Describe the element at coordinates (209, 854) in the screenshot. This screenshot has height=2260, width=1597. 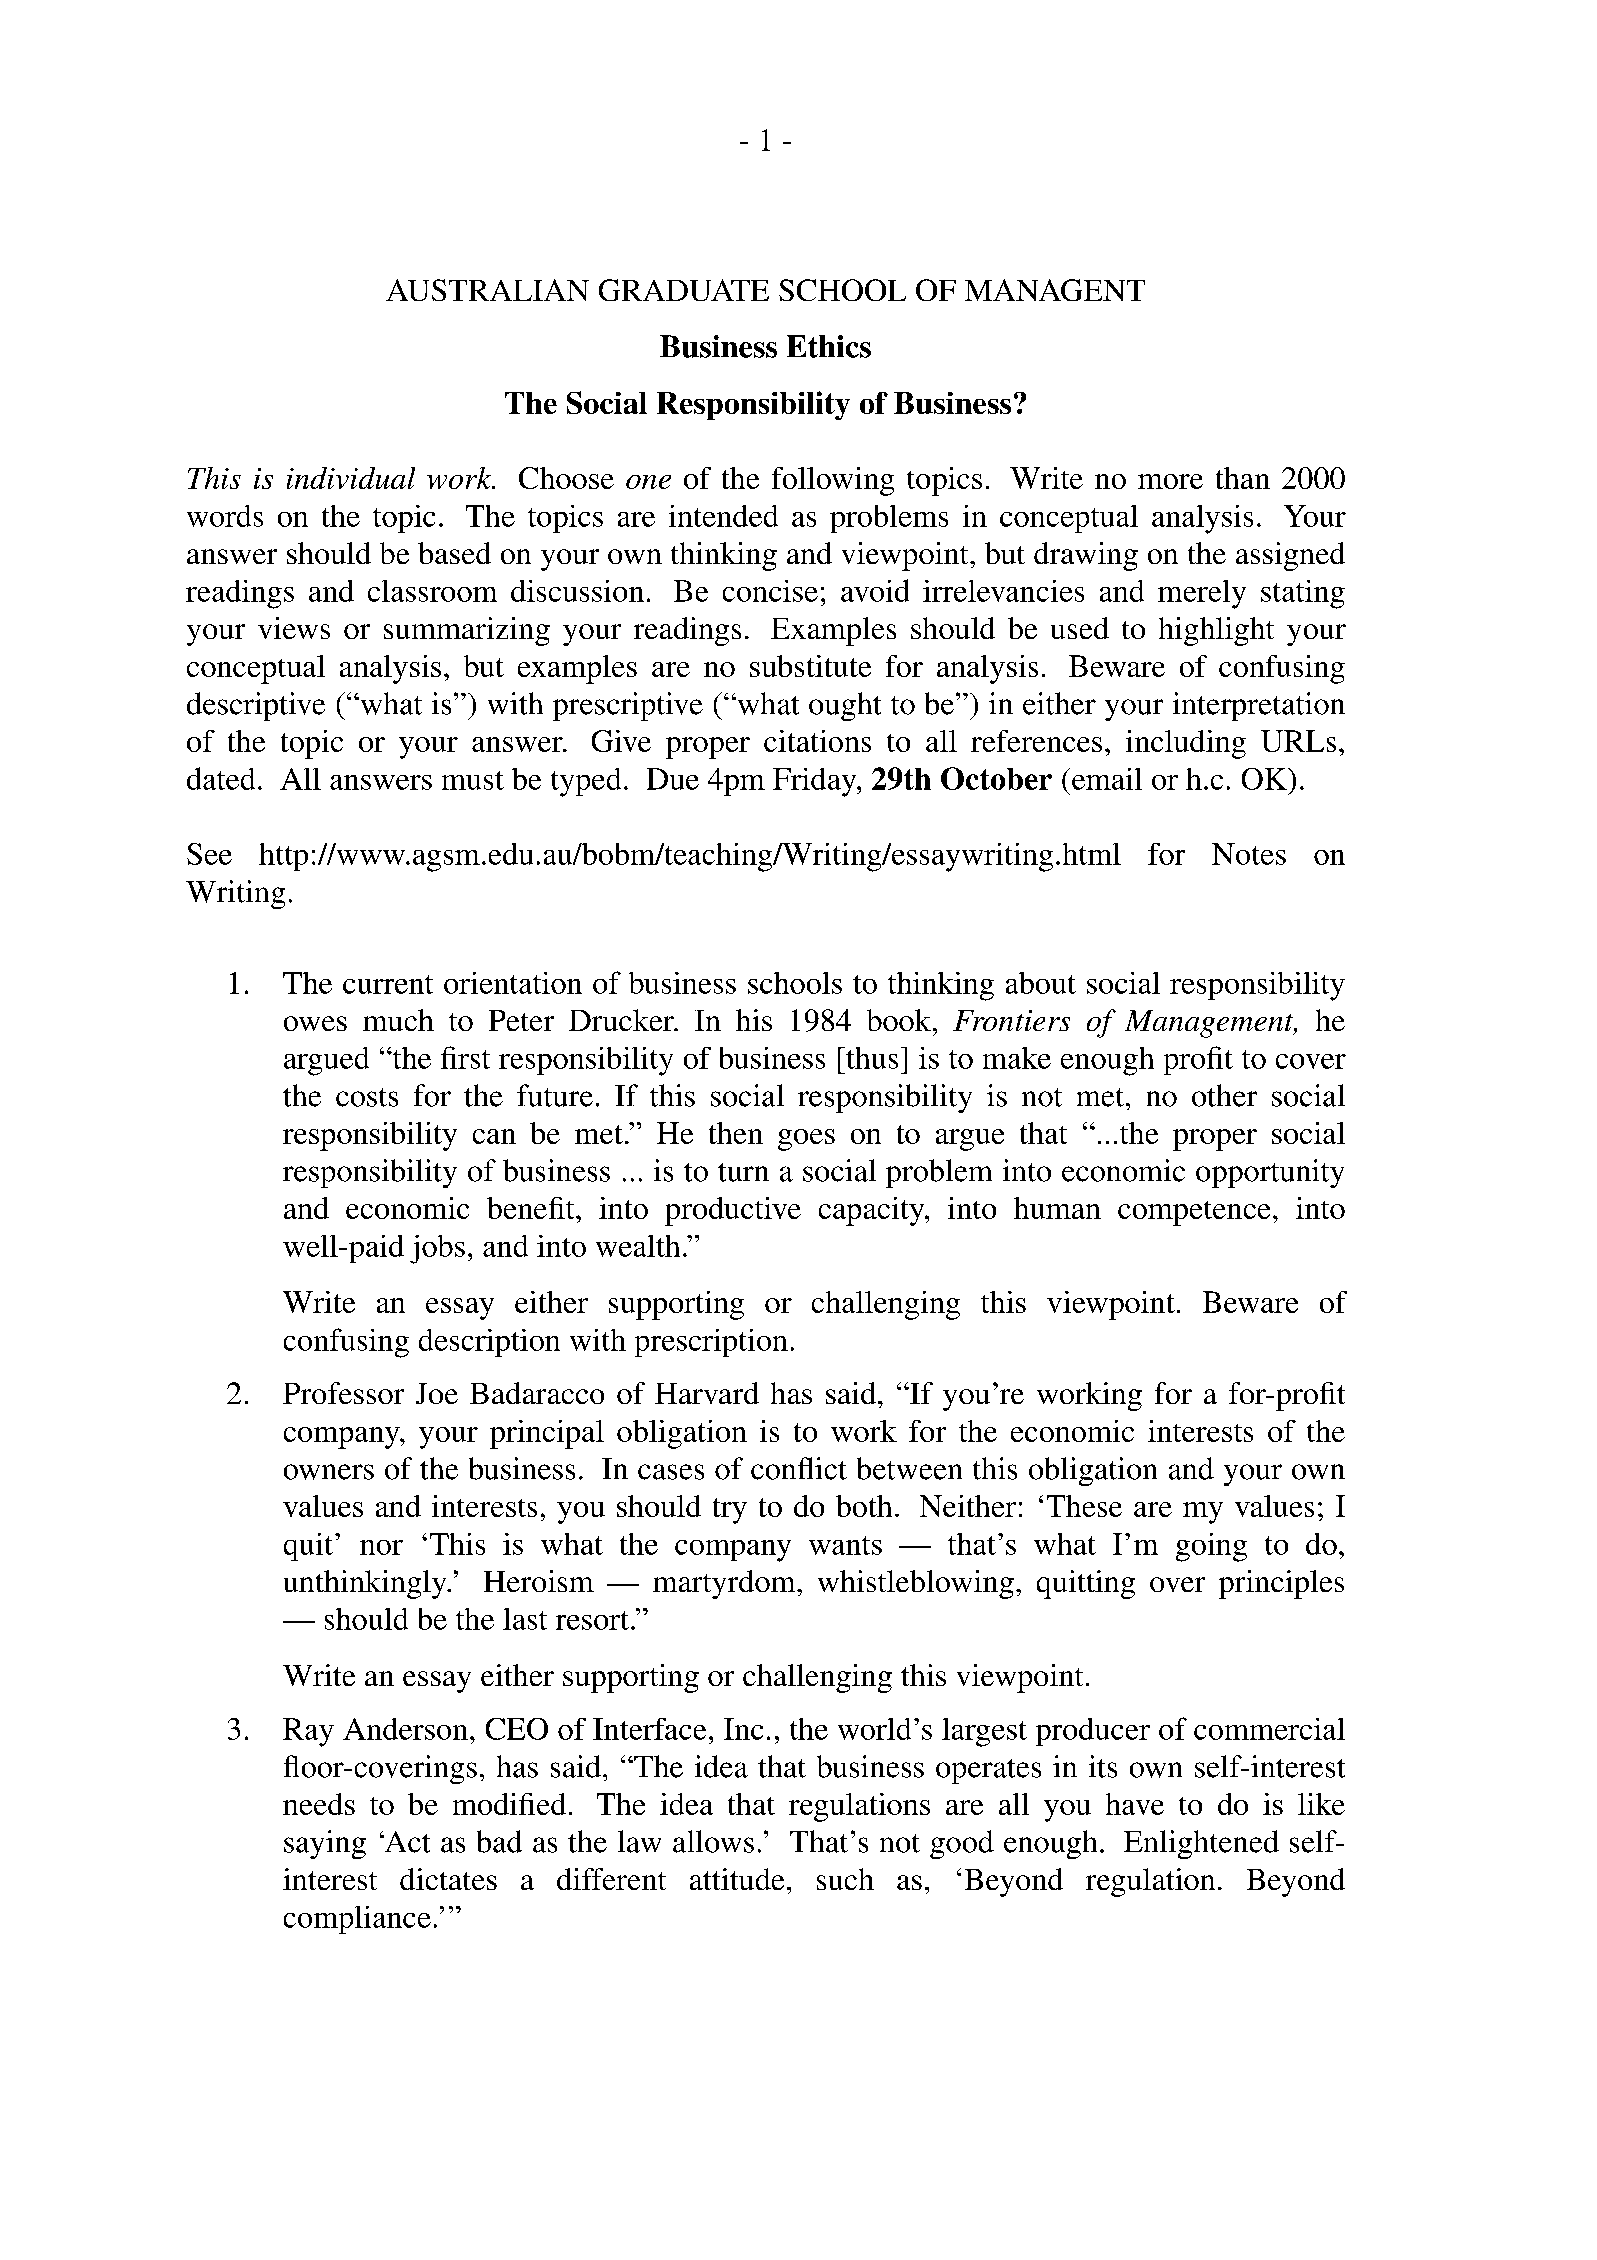
I see `See` at that location.
